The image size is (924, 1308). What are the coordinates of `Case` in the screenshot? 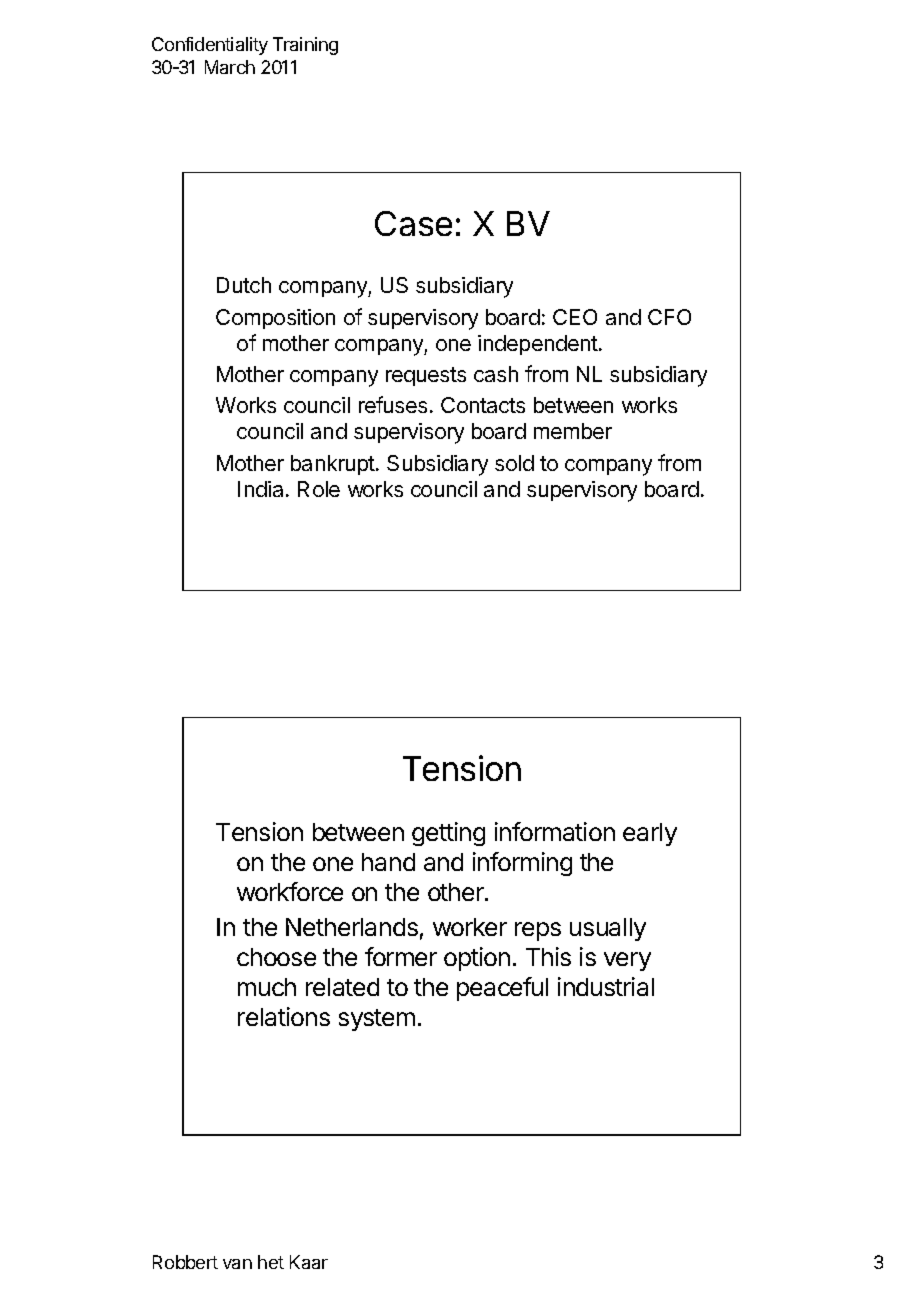 It's located at (413, 223).
